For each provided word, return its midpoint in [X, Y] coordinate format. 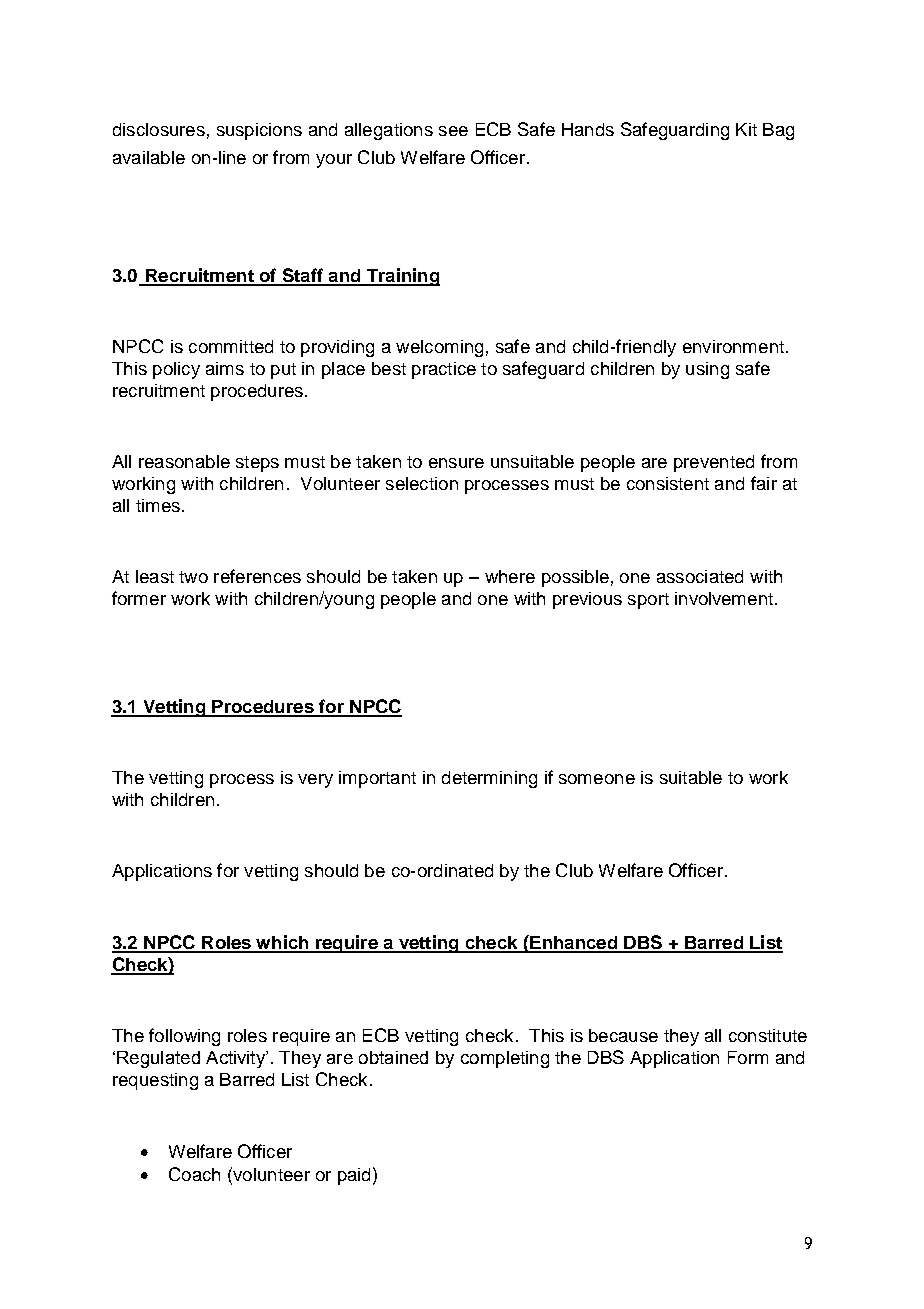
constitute [768, 1035]
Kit [746, 129]
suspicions [259, 131]
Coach [194, 1174]
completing [505, 1059]
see [453, 131]
